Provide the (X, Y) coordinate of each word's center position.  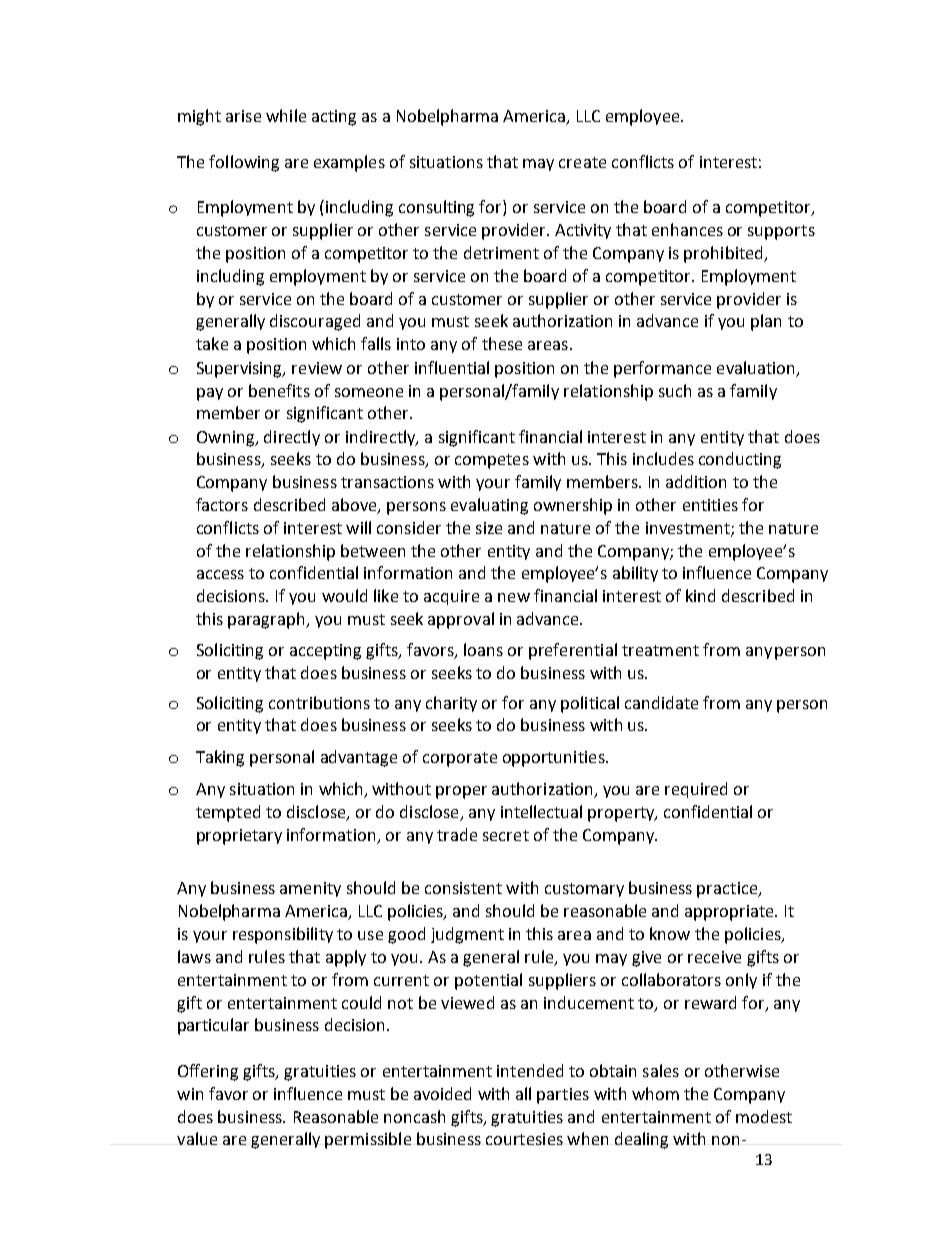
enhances (687, 229)
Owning (227, 439)
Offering (208, 1072)
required (696, 790)
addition (696, 481)
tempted (228, 813)
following (244, 163)
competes (492, 461)
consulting (436, 208)
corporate (460, 759)
